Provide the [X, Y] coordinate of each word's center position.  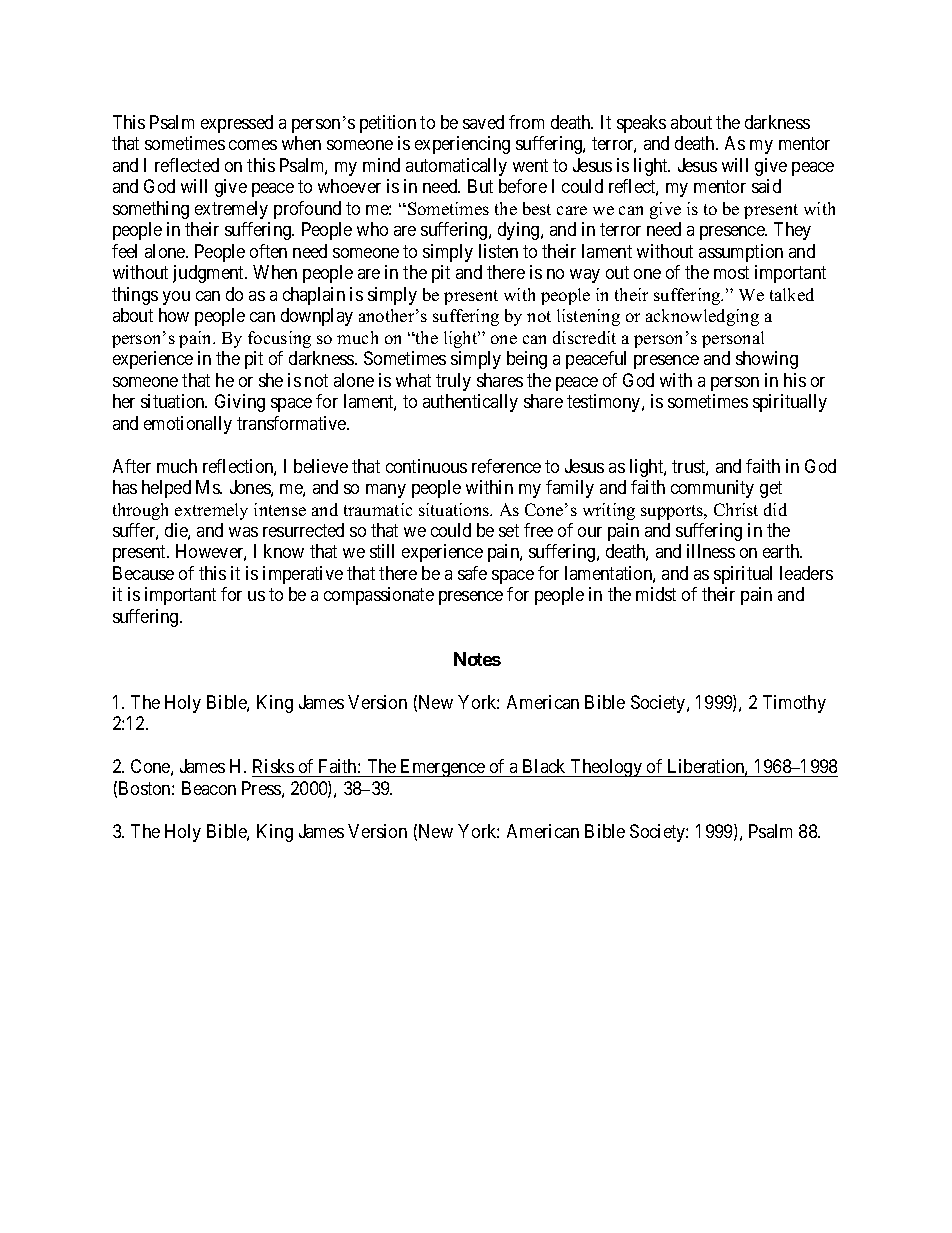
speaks [641, 124]
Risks [273, 766]
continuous [426, 466]
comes [253, 145]
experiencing [462, 145]
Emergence [443, 768]
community [712, 489]
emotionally [188, 425]
